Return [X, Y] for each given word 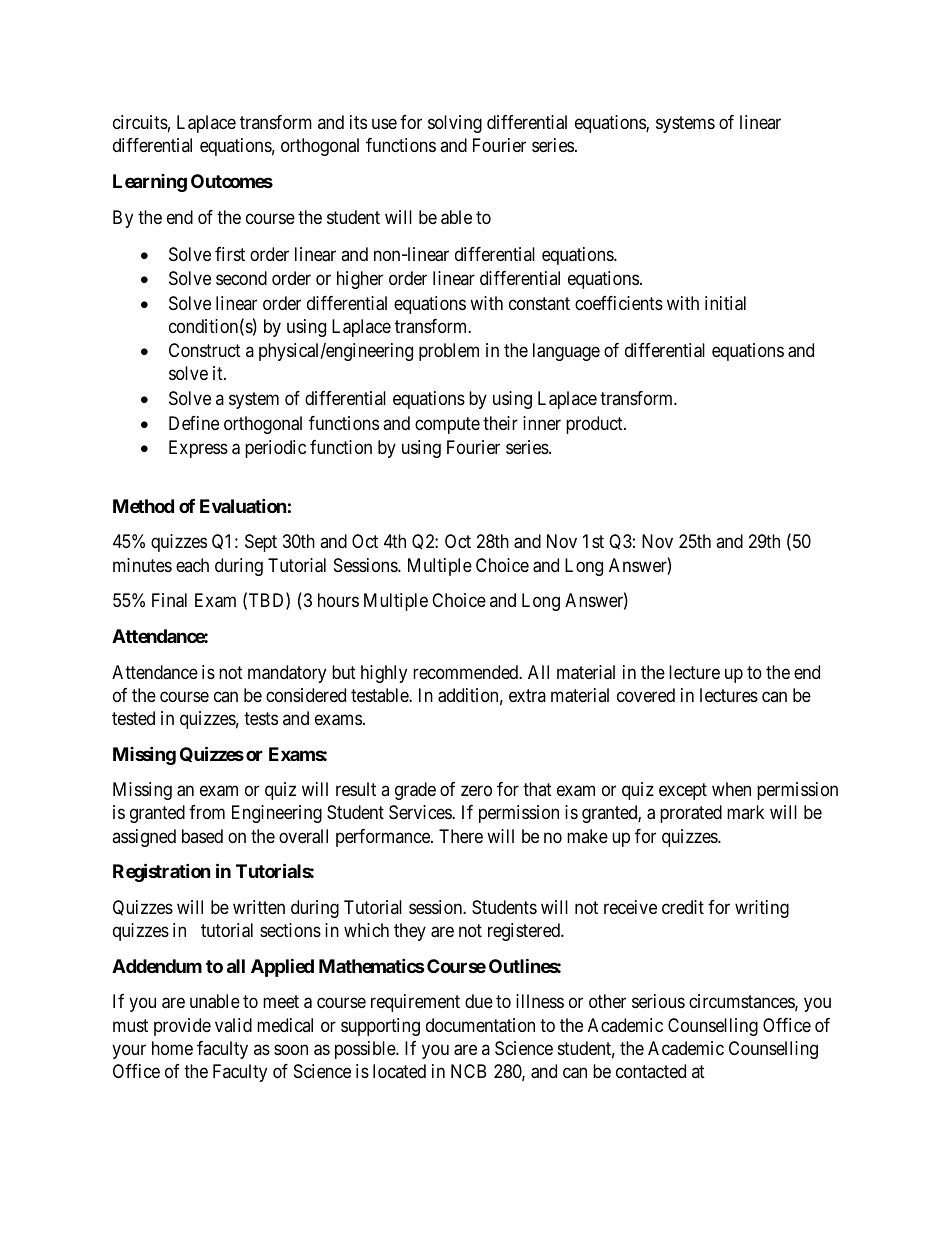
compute [447, 425]
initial [725, 303]
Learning [150, 183]
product [595, 425]
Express [198, 449]
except [683, 791]
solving [455, 124]
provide [182, 1027]
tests [261, 718]
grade [415, 791]
